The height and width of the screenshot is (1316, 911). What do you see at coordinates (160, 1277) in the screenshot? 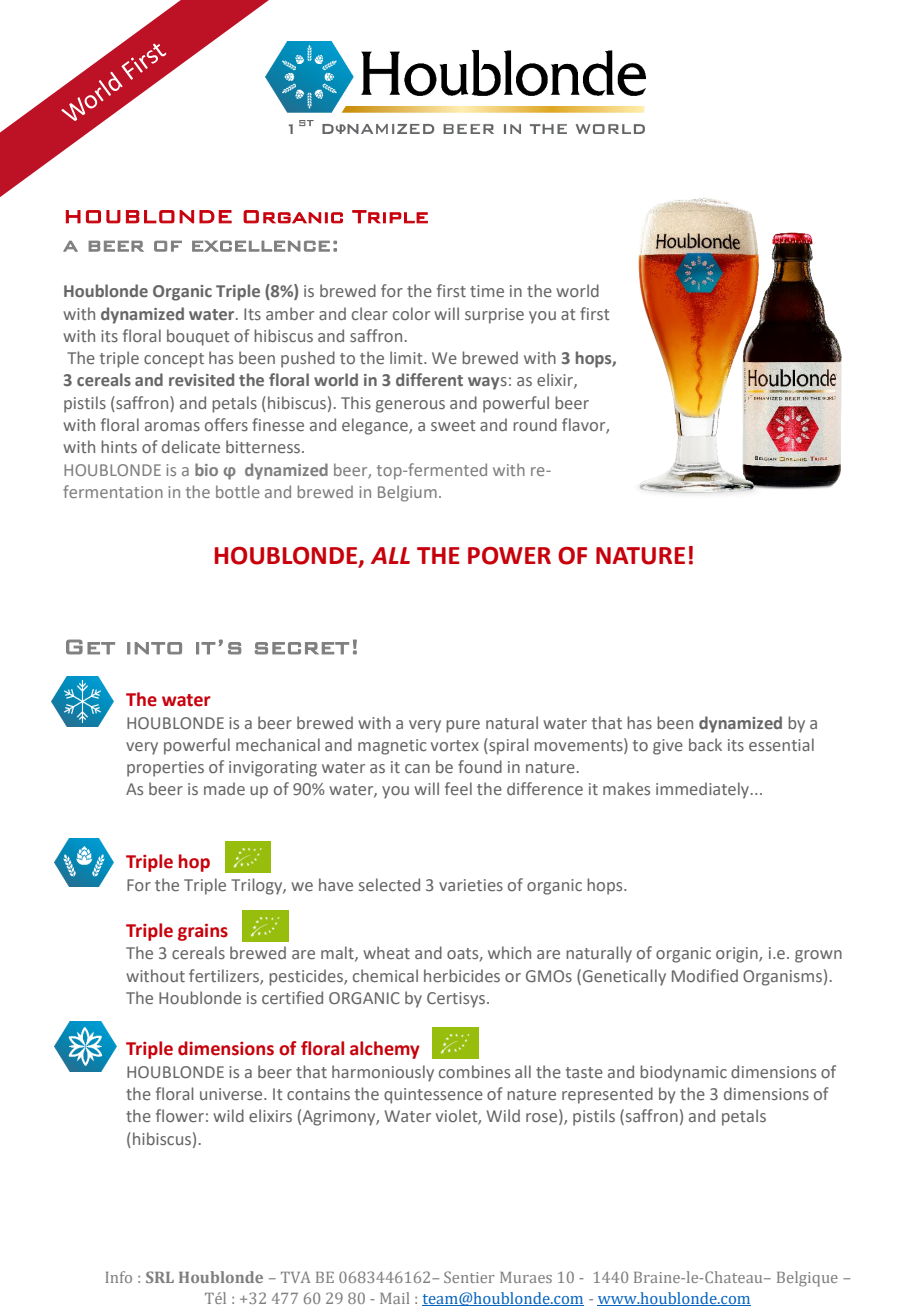
I see `SRL` at bounding box center [160, 1277].
